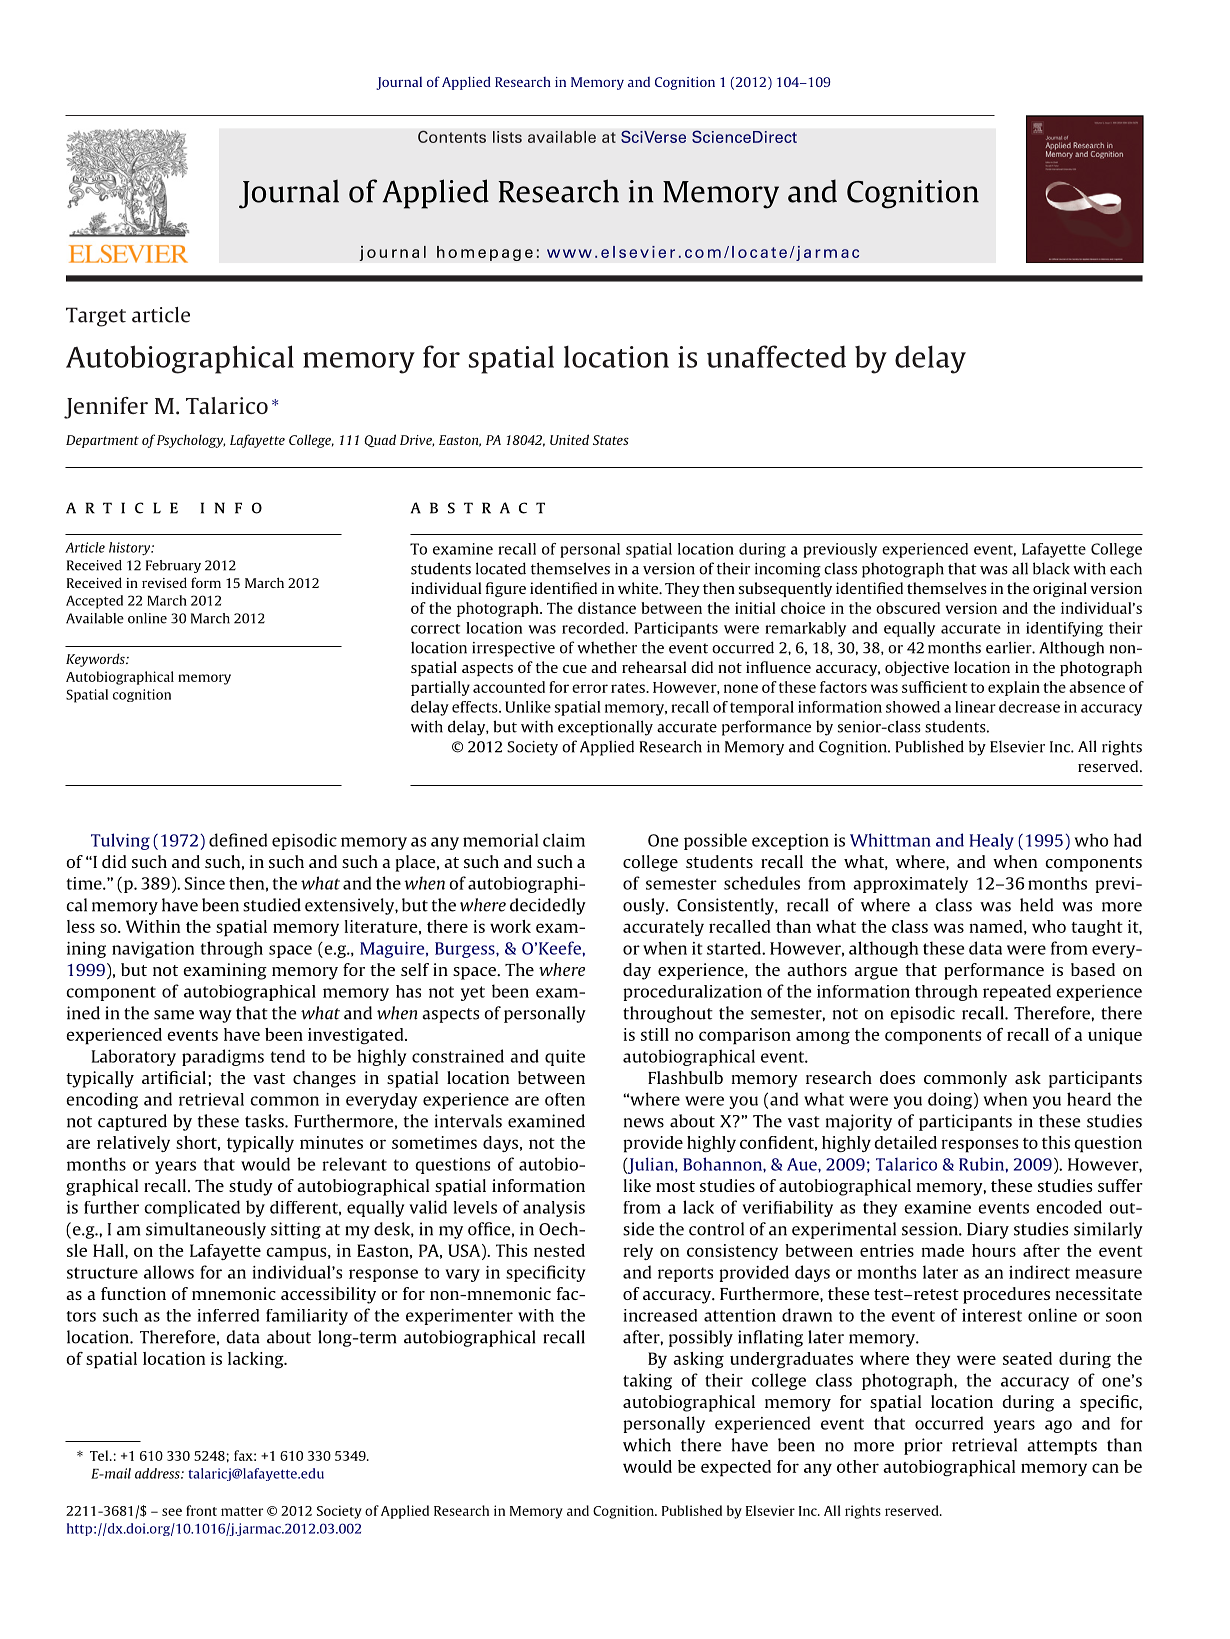 Image resolution: width=1230 pixels, height=1639 pixels. What do you see at coordinates (950, 1100) in the image?
I see `doing` at bounding box center [950, 1100].
